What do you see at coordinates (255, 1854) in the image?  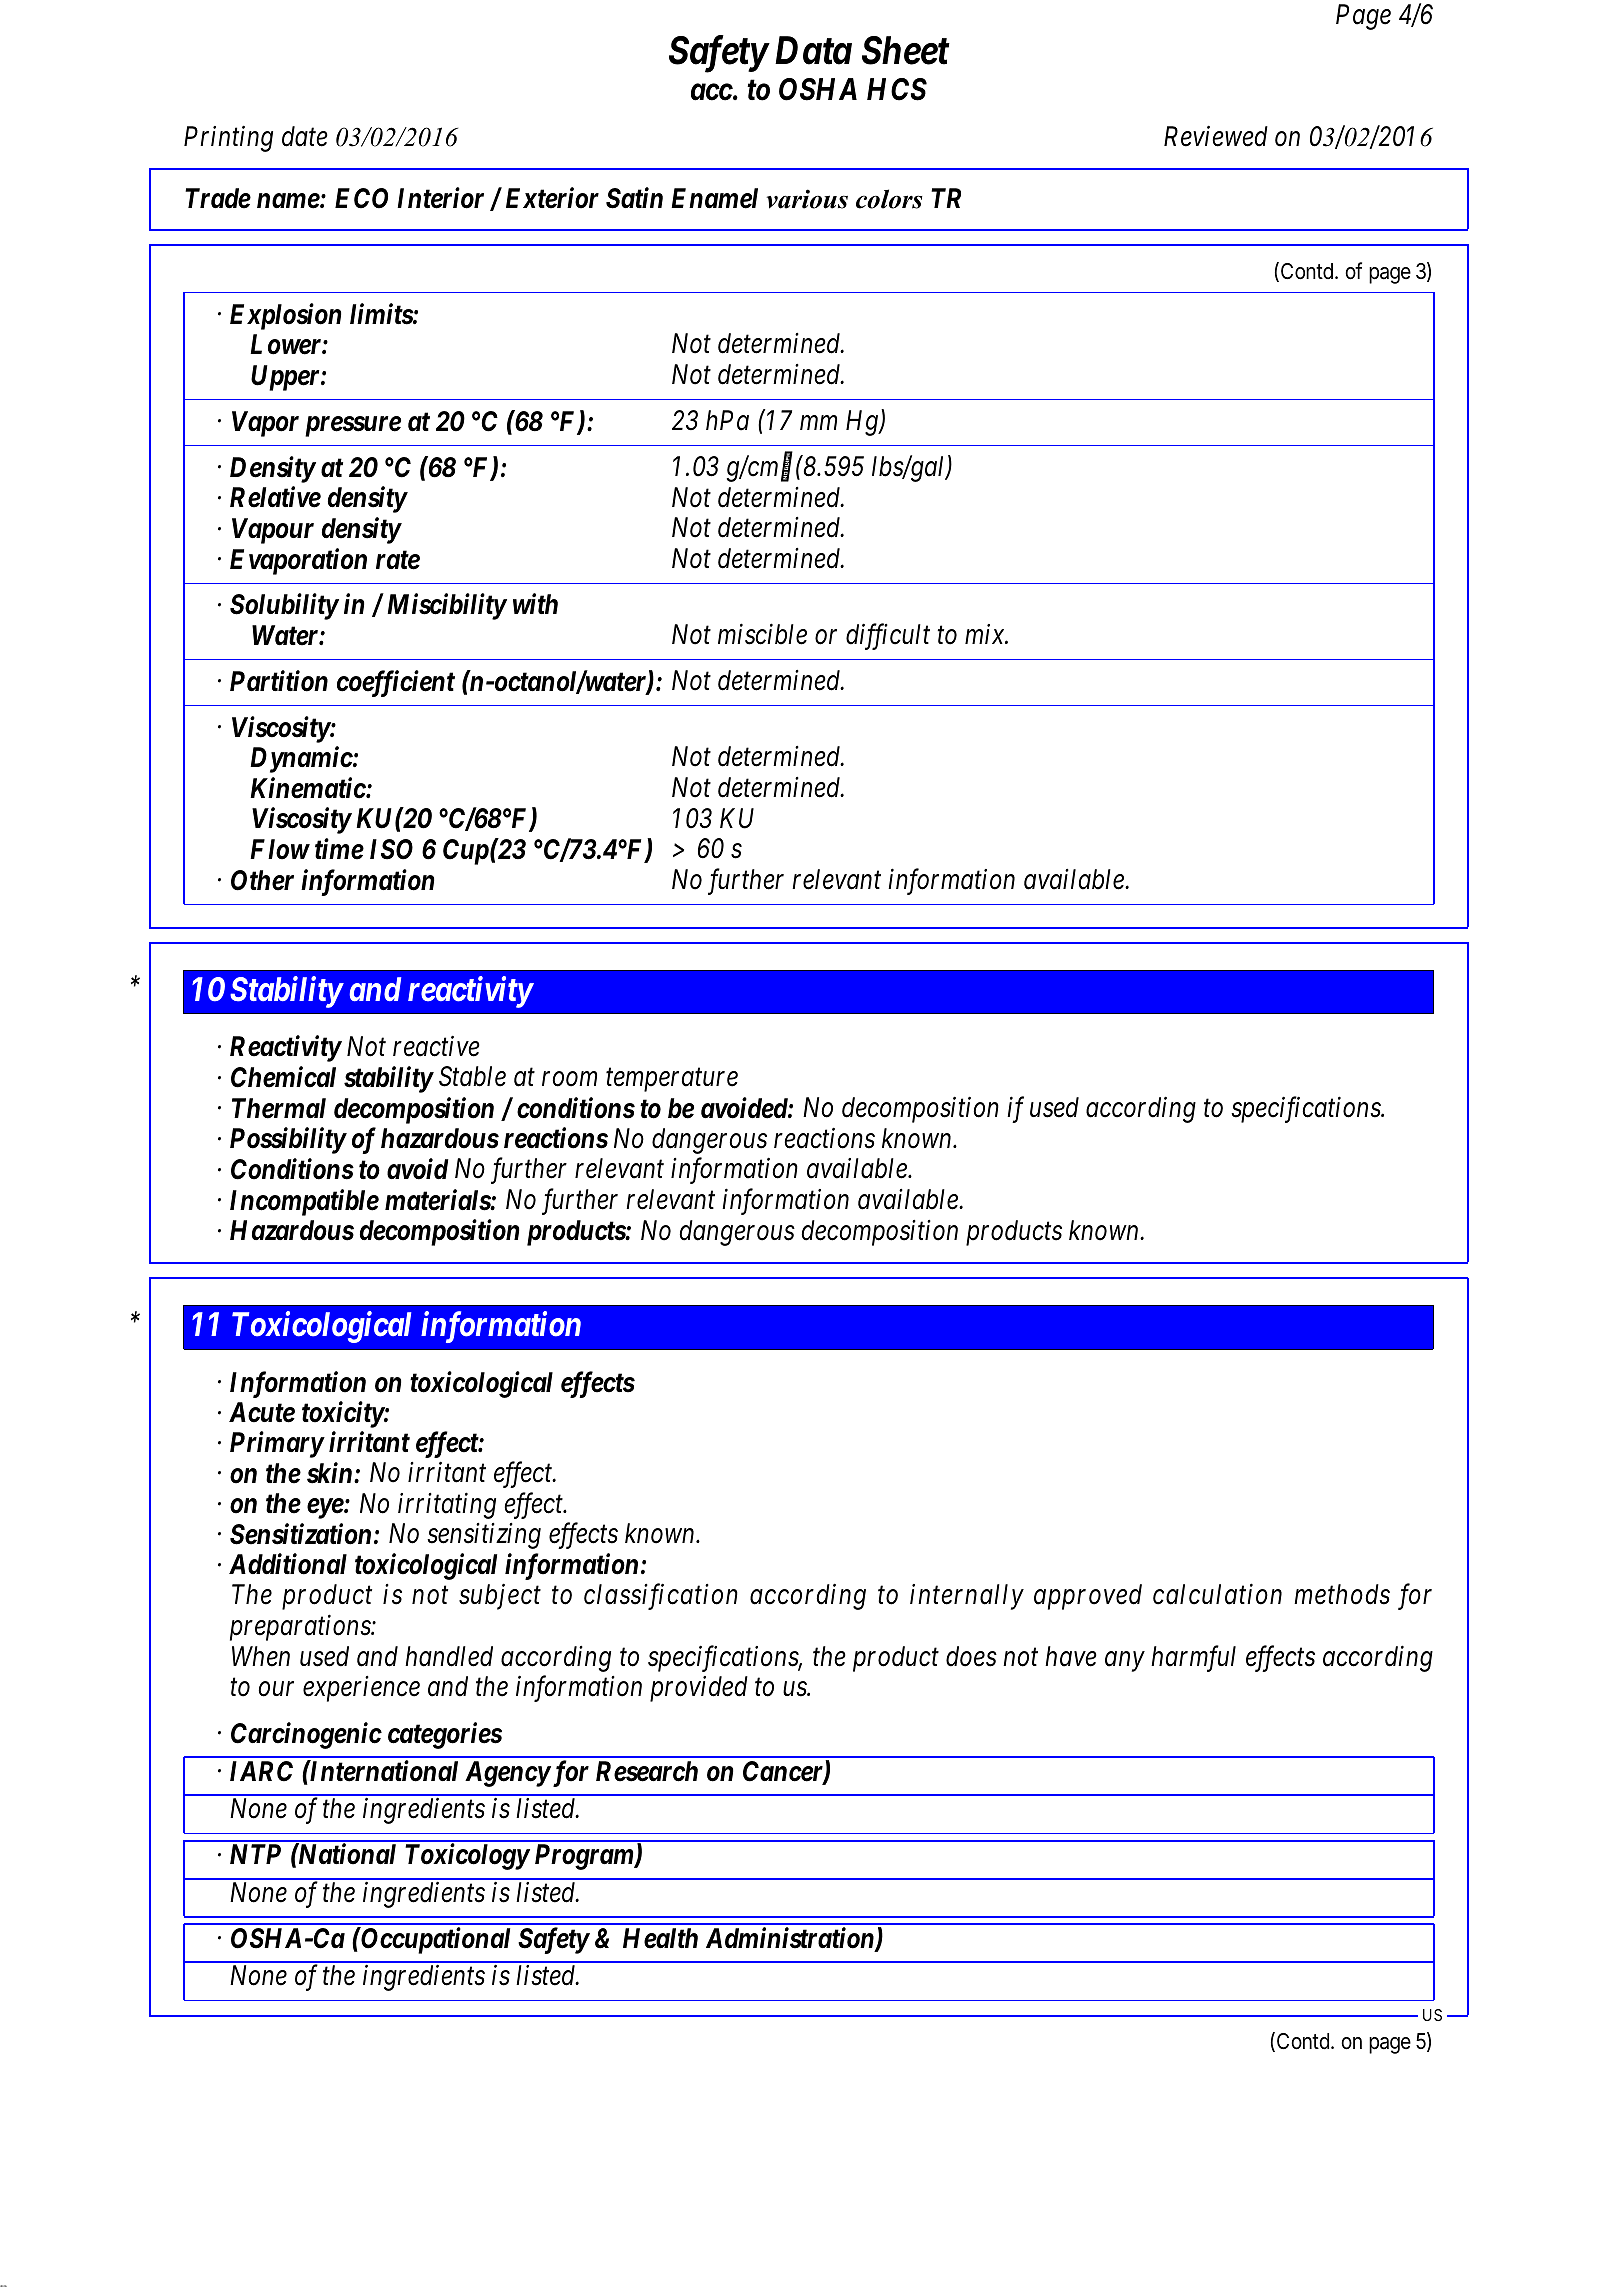 I see `NTP` at bounding box center [255, 1854].
